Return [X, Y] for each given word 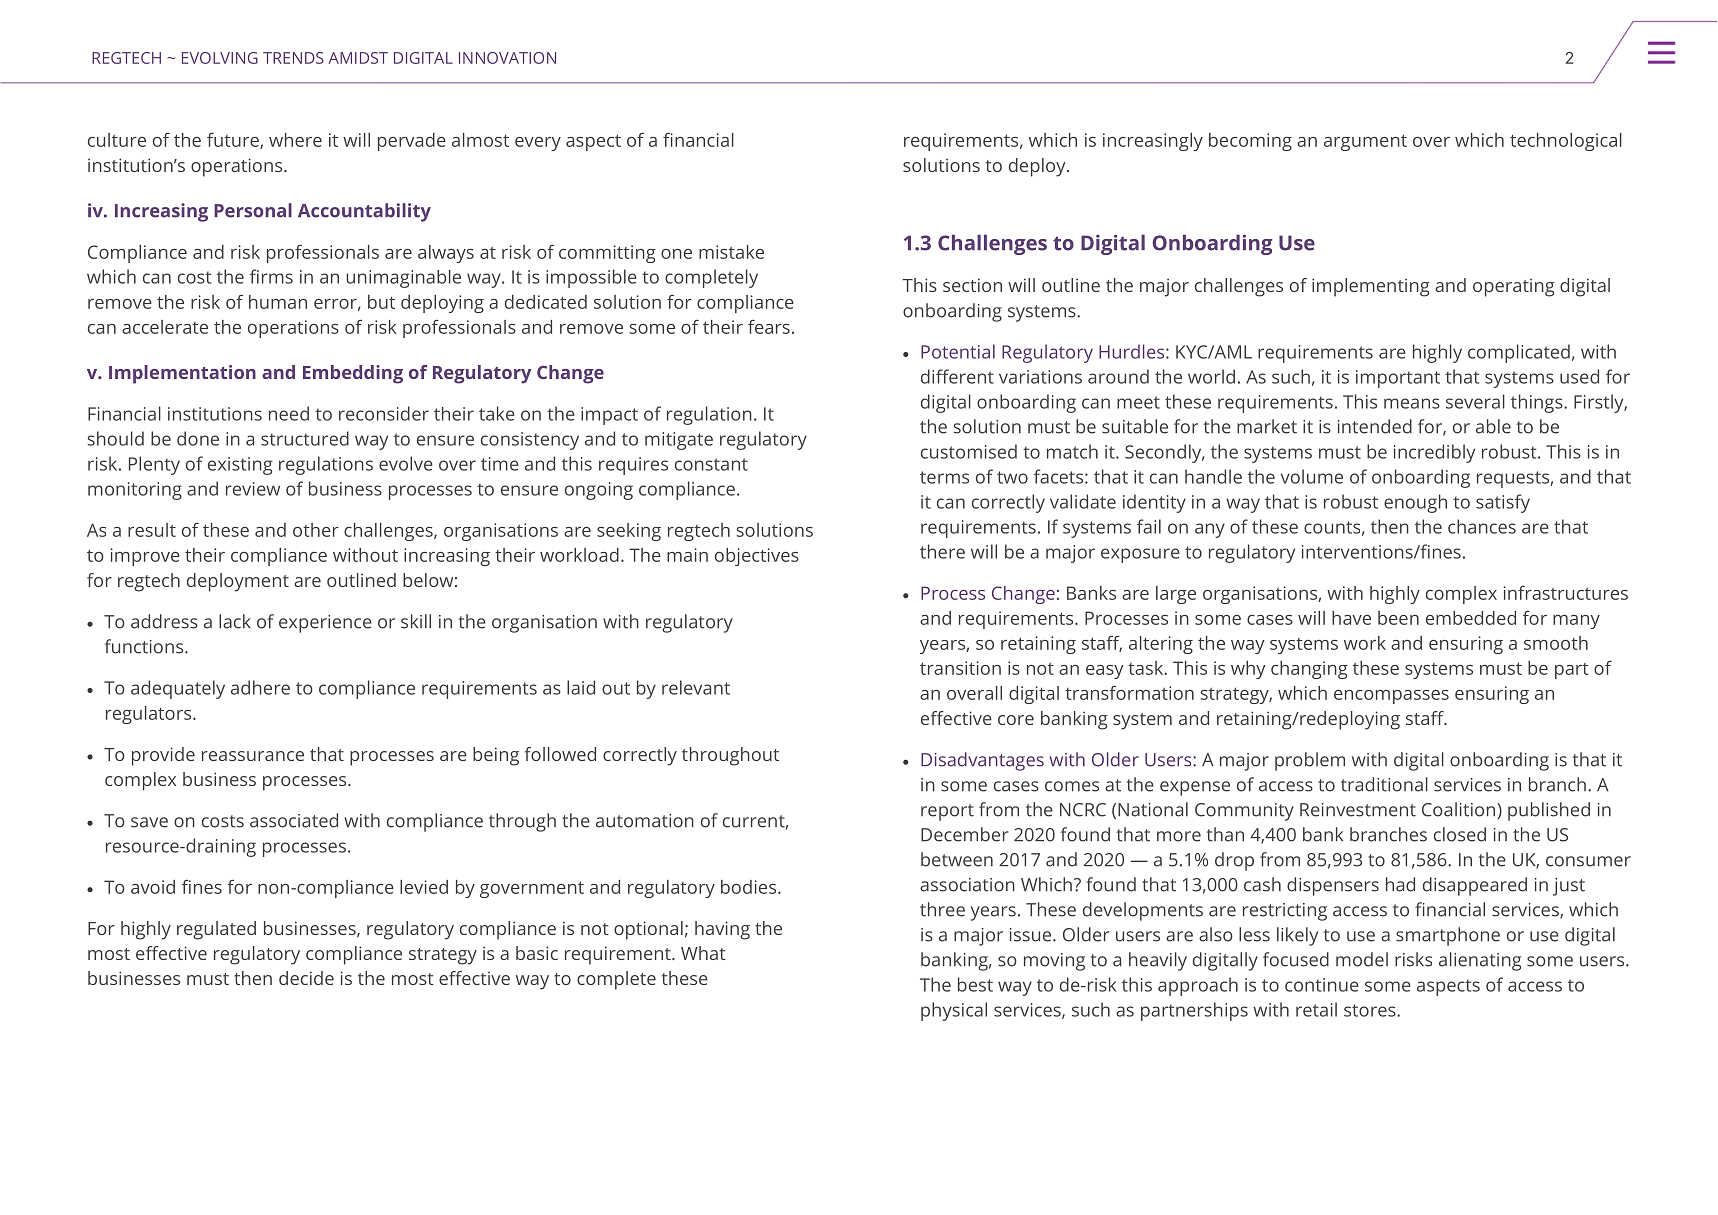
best [975, 984]
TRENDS [293, 58]
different [957, 376]
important [1398, 379]
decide [306, 978]
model [1362, 959]
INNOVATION [507, 58]
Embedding [353, 374]
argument [1365, 142]
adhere [260, 687]
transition [960, 668]
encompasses [1391, 697]
